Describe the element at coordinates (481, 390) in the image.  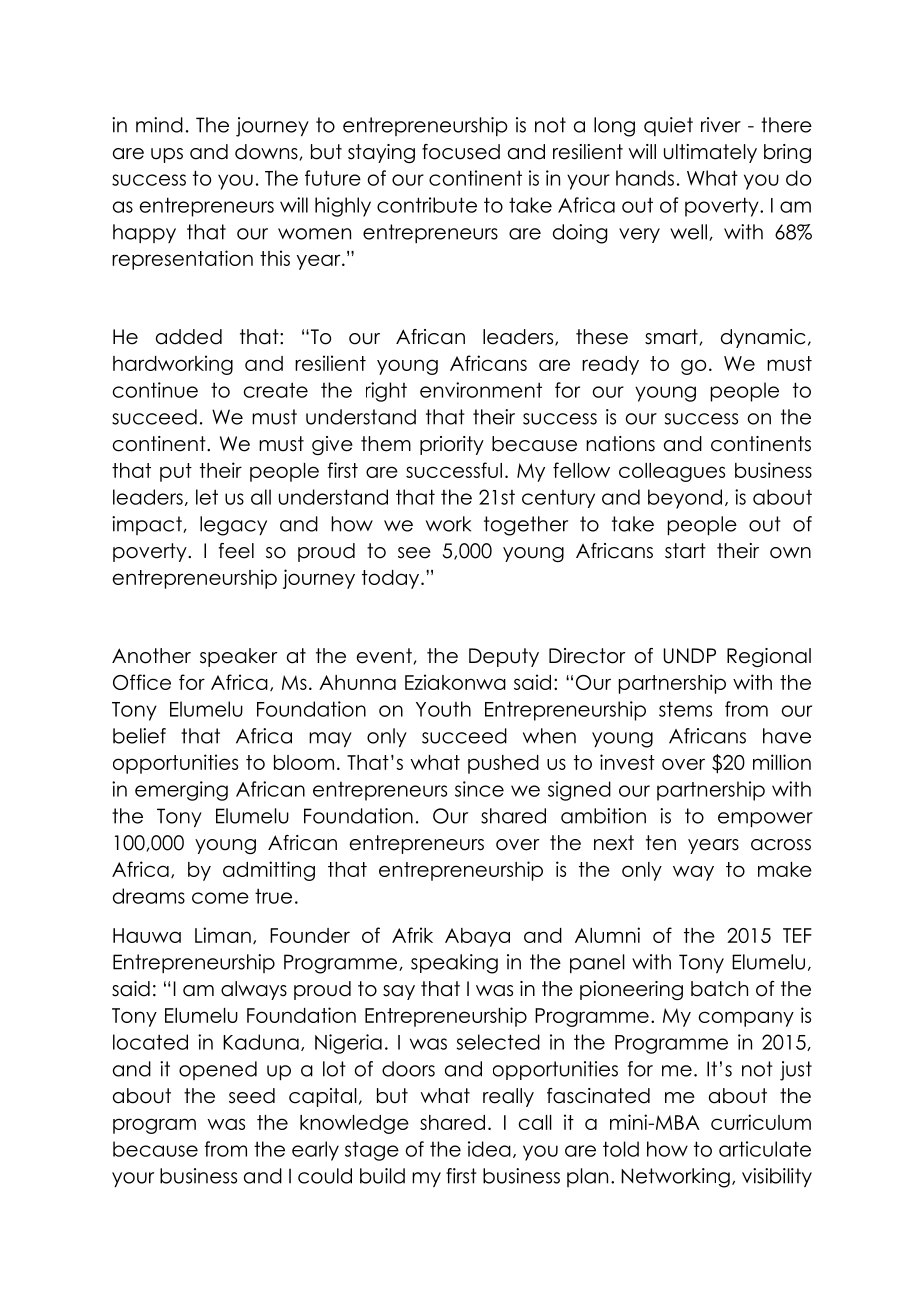
I see `environment` at that location.
